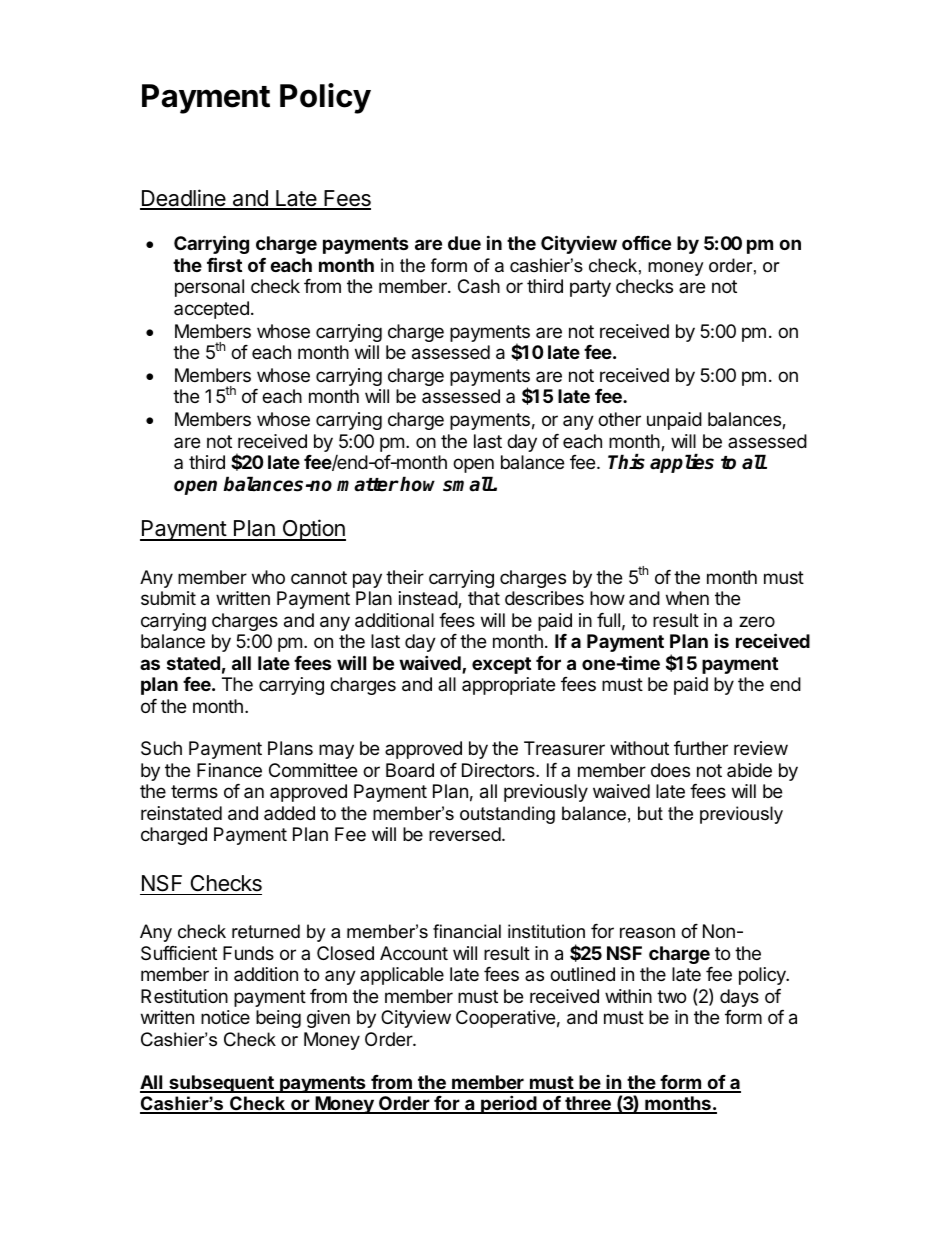 The image size is (952, 1233). What do you see at coordinates (221, 1084) in the screenshot?
I see `subsequent` at bounding box center [221, 1084].
